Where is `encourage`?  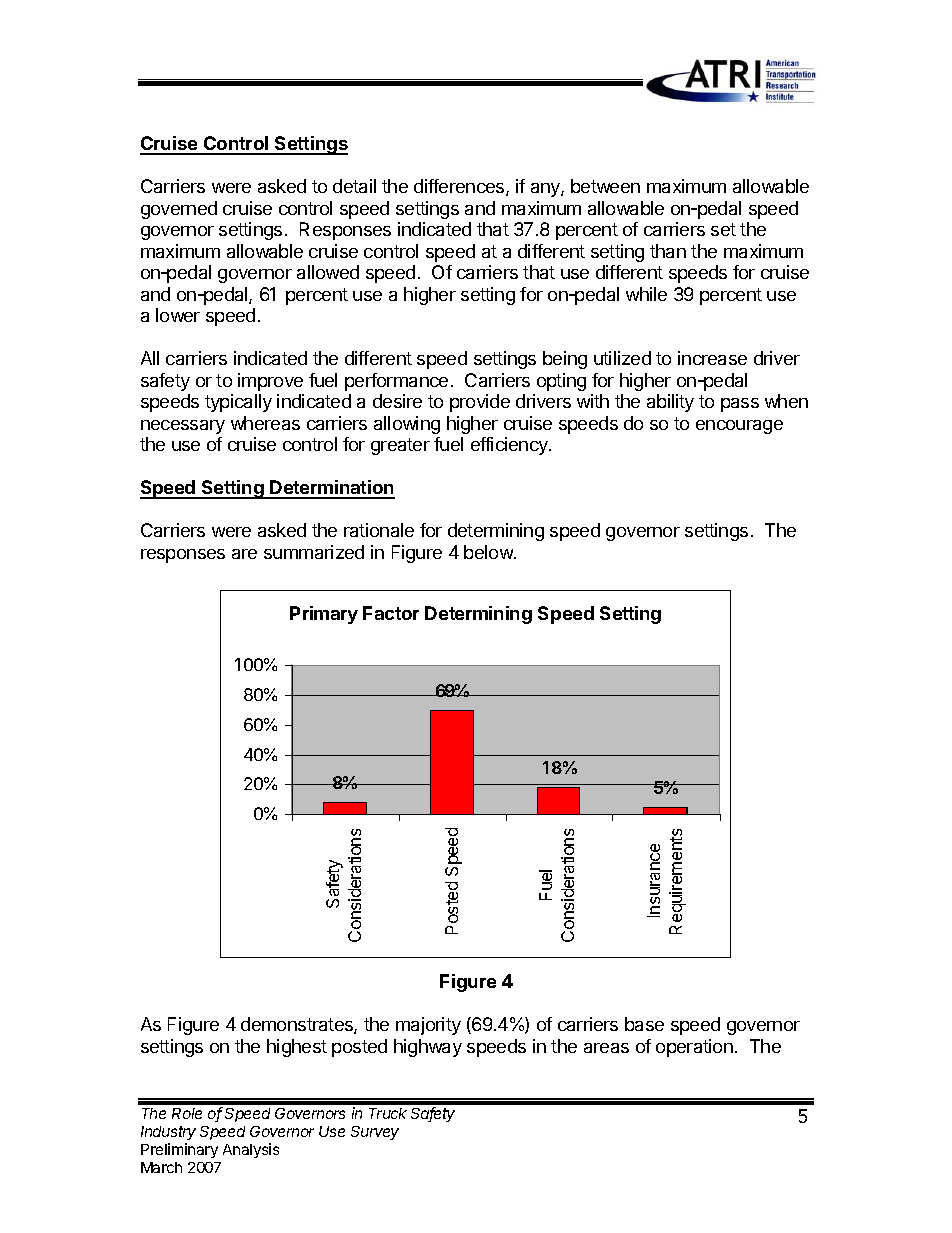
encourage is located at coordinates (739, 427).
